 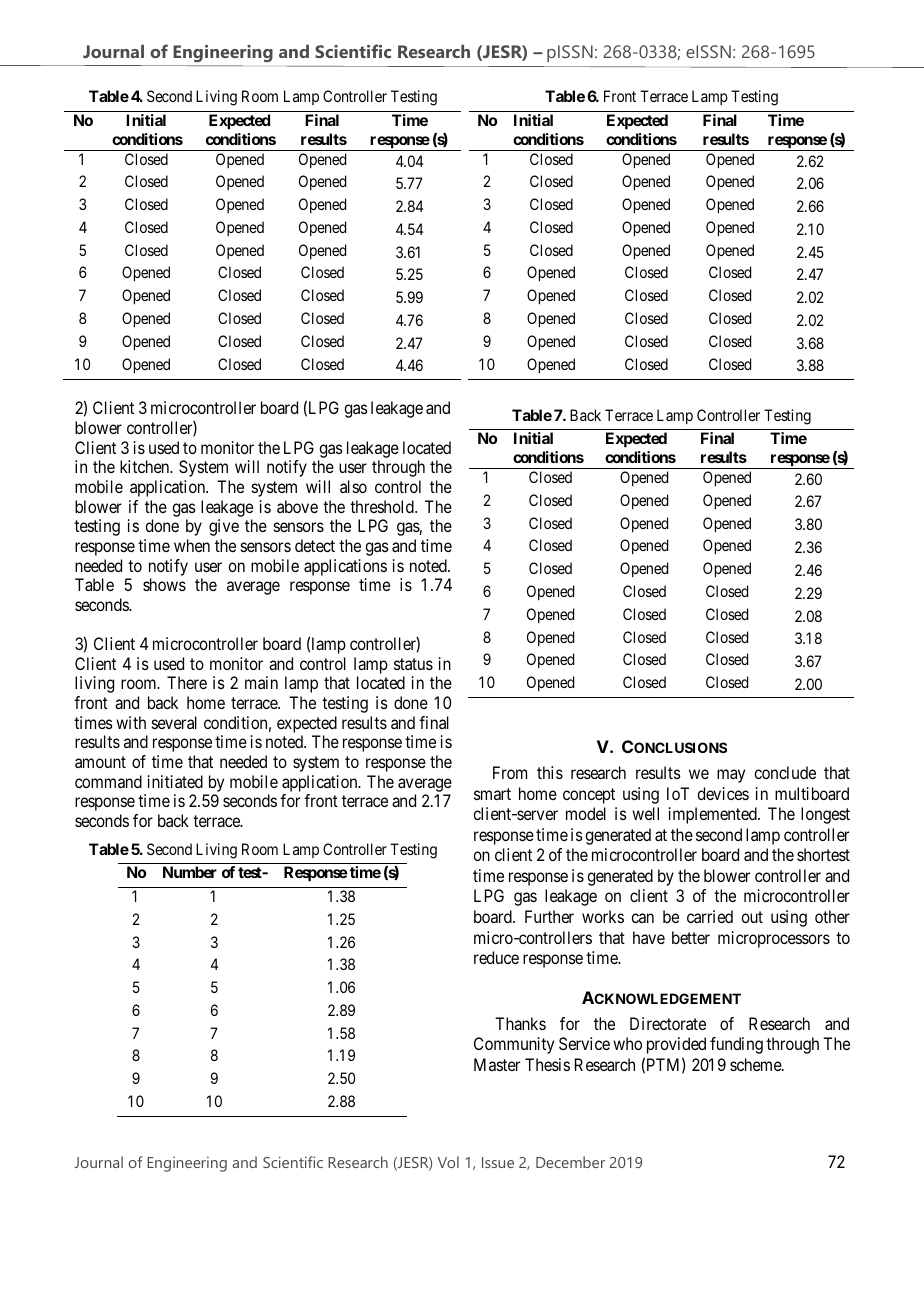 I want to click on implemented, so click(x=714, y=815).
